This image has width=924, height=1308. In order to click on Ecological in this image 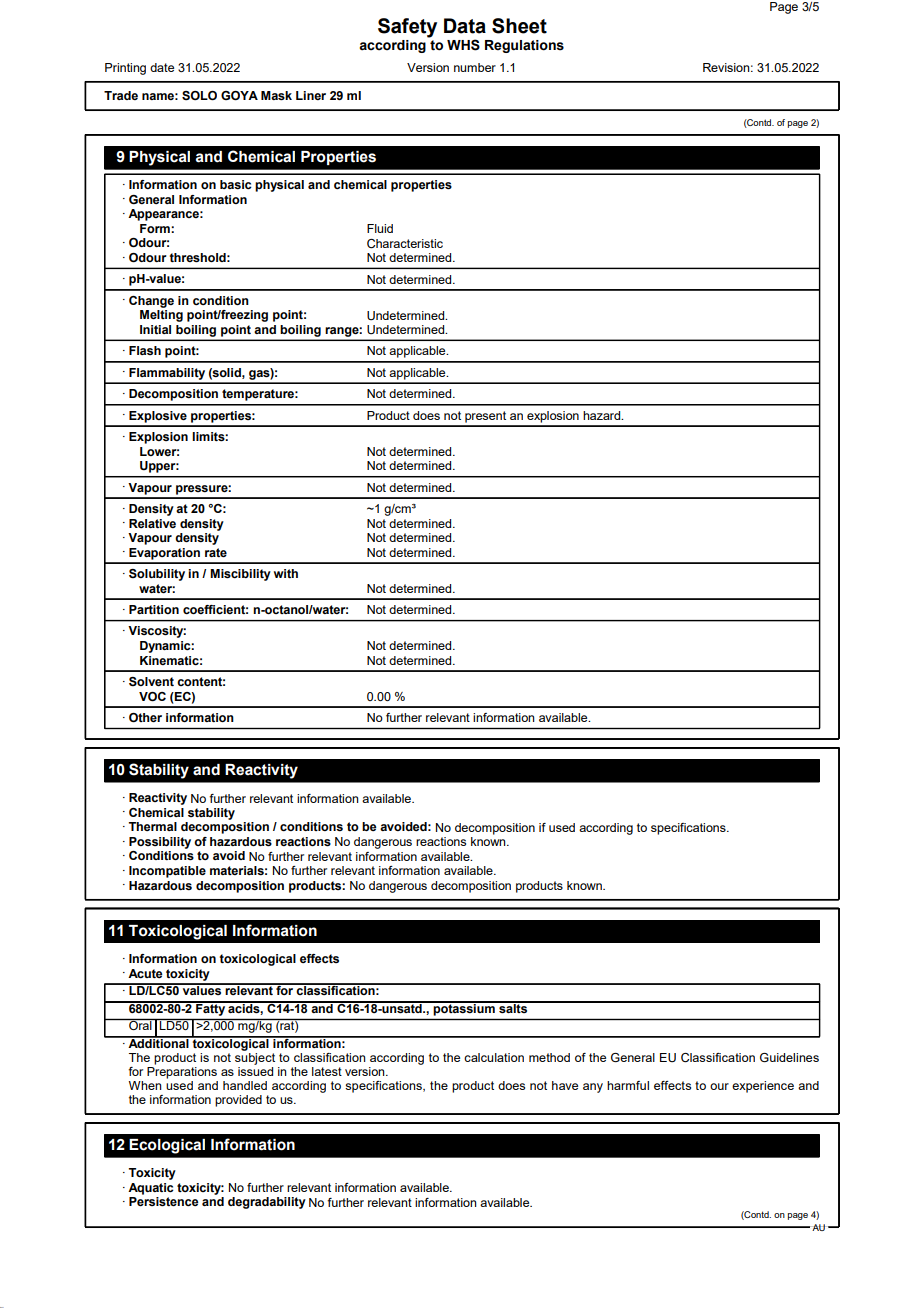, I will do `click(167, 1146)`.
